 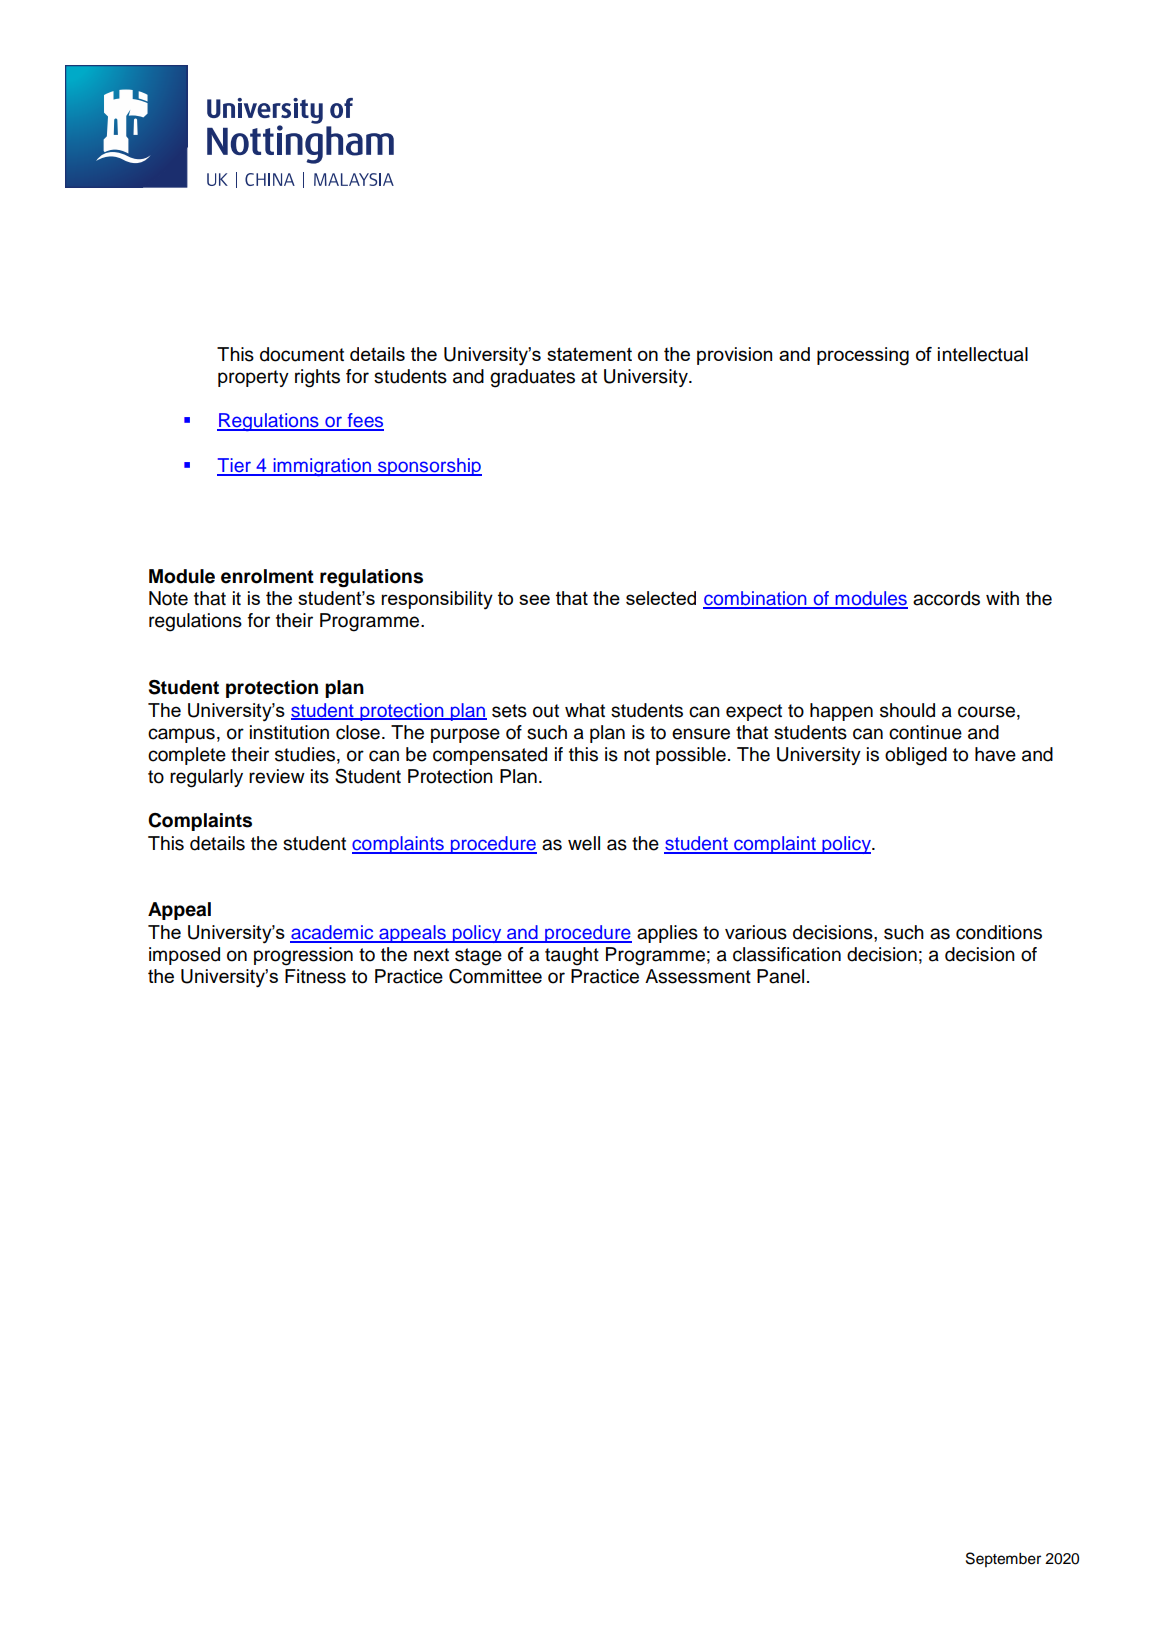 What do you see at coordinates (315, 976) in the document?
I see `Fitness` at bounding box center [315, 976].
